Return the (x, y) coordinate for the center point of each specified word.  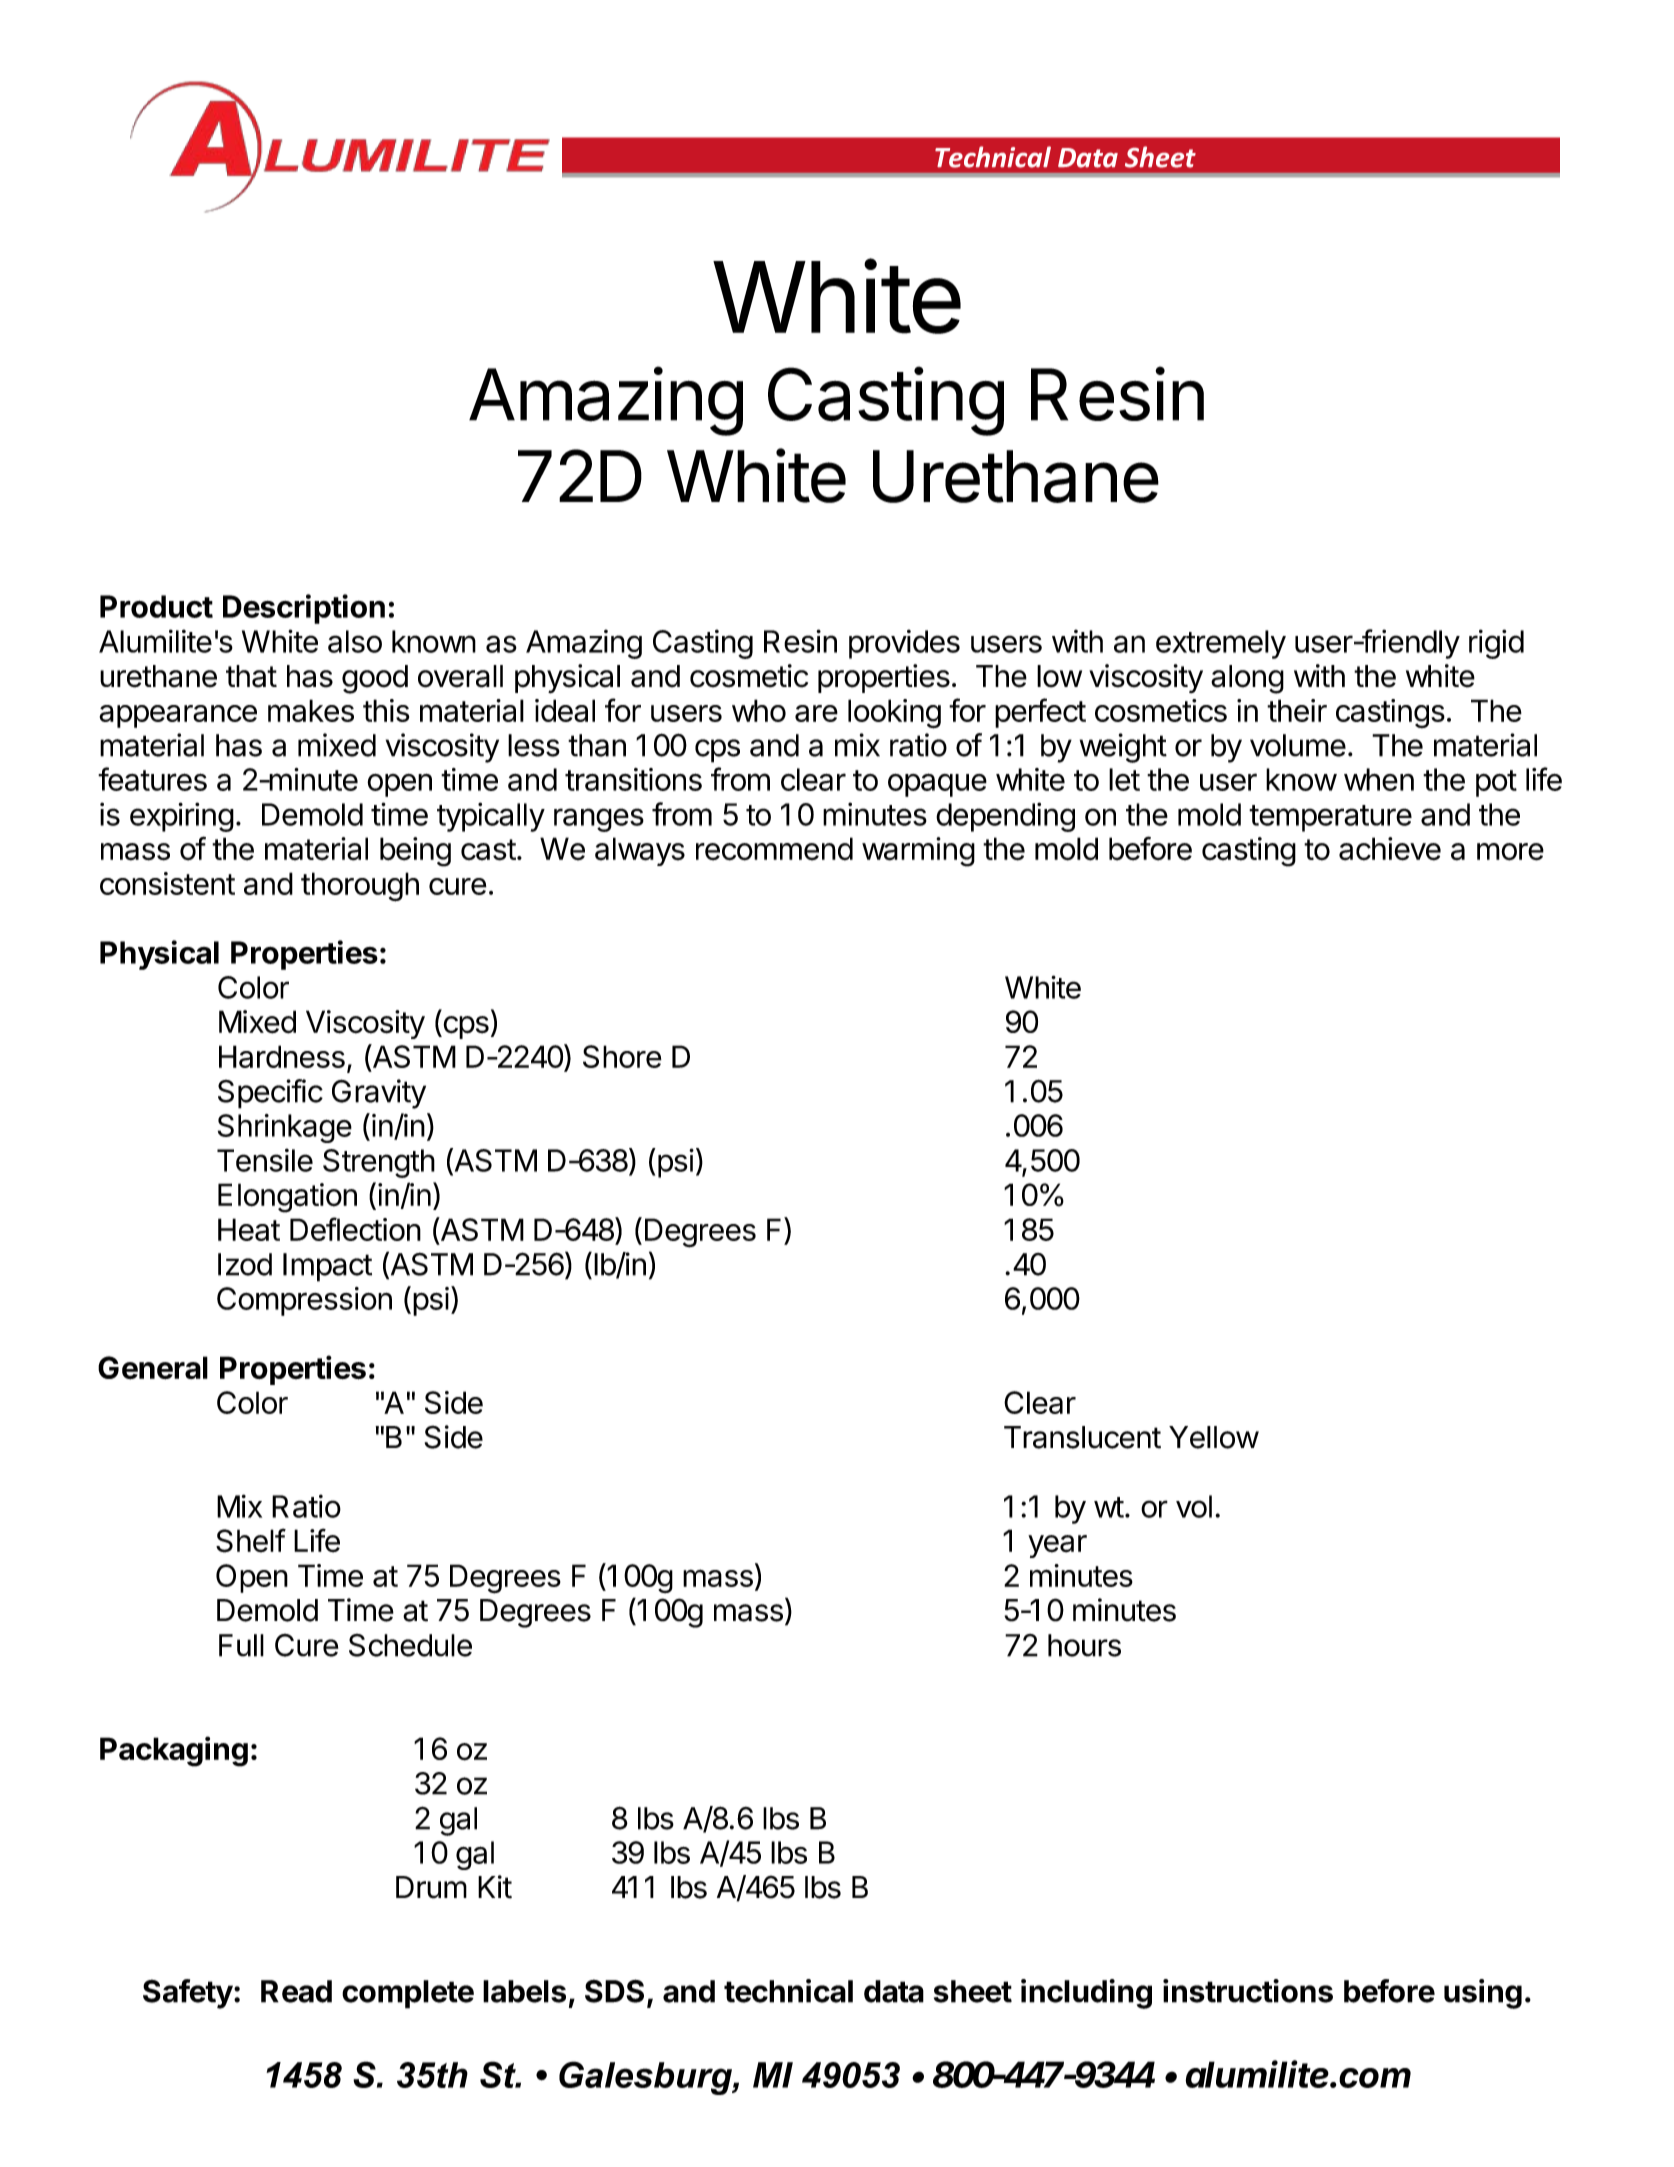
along (1247, 679)
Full (241, 1645)
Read (296, 1991)
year (1057, 1546)
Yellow (1214, 1437)
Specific (270, 1094)
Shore (622, 1056)
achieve (1390, 849)
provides (904, 644)
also (355, 641)
